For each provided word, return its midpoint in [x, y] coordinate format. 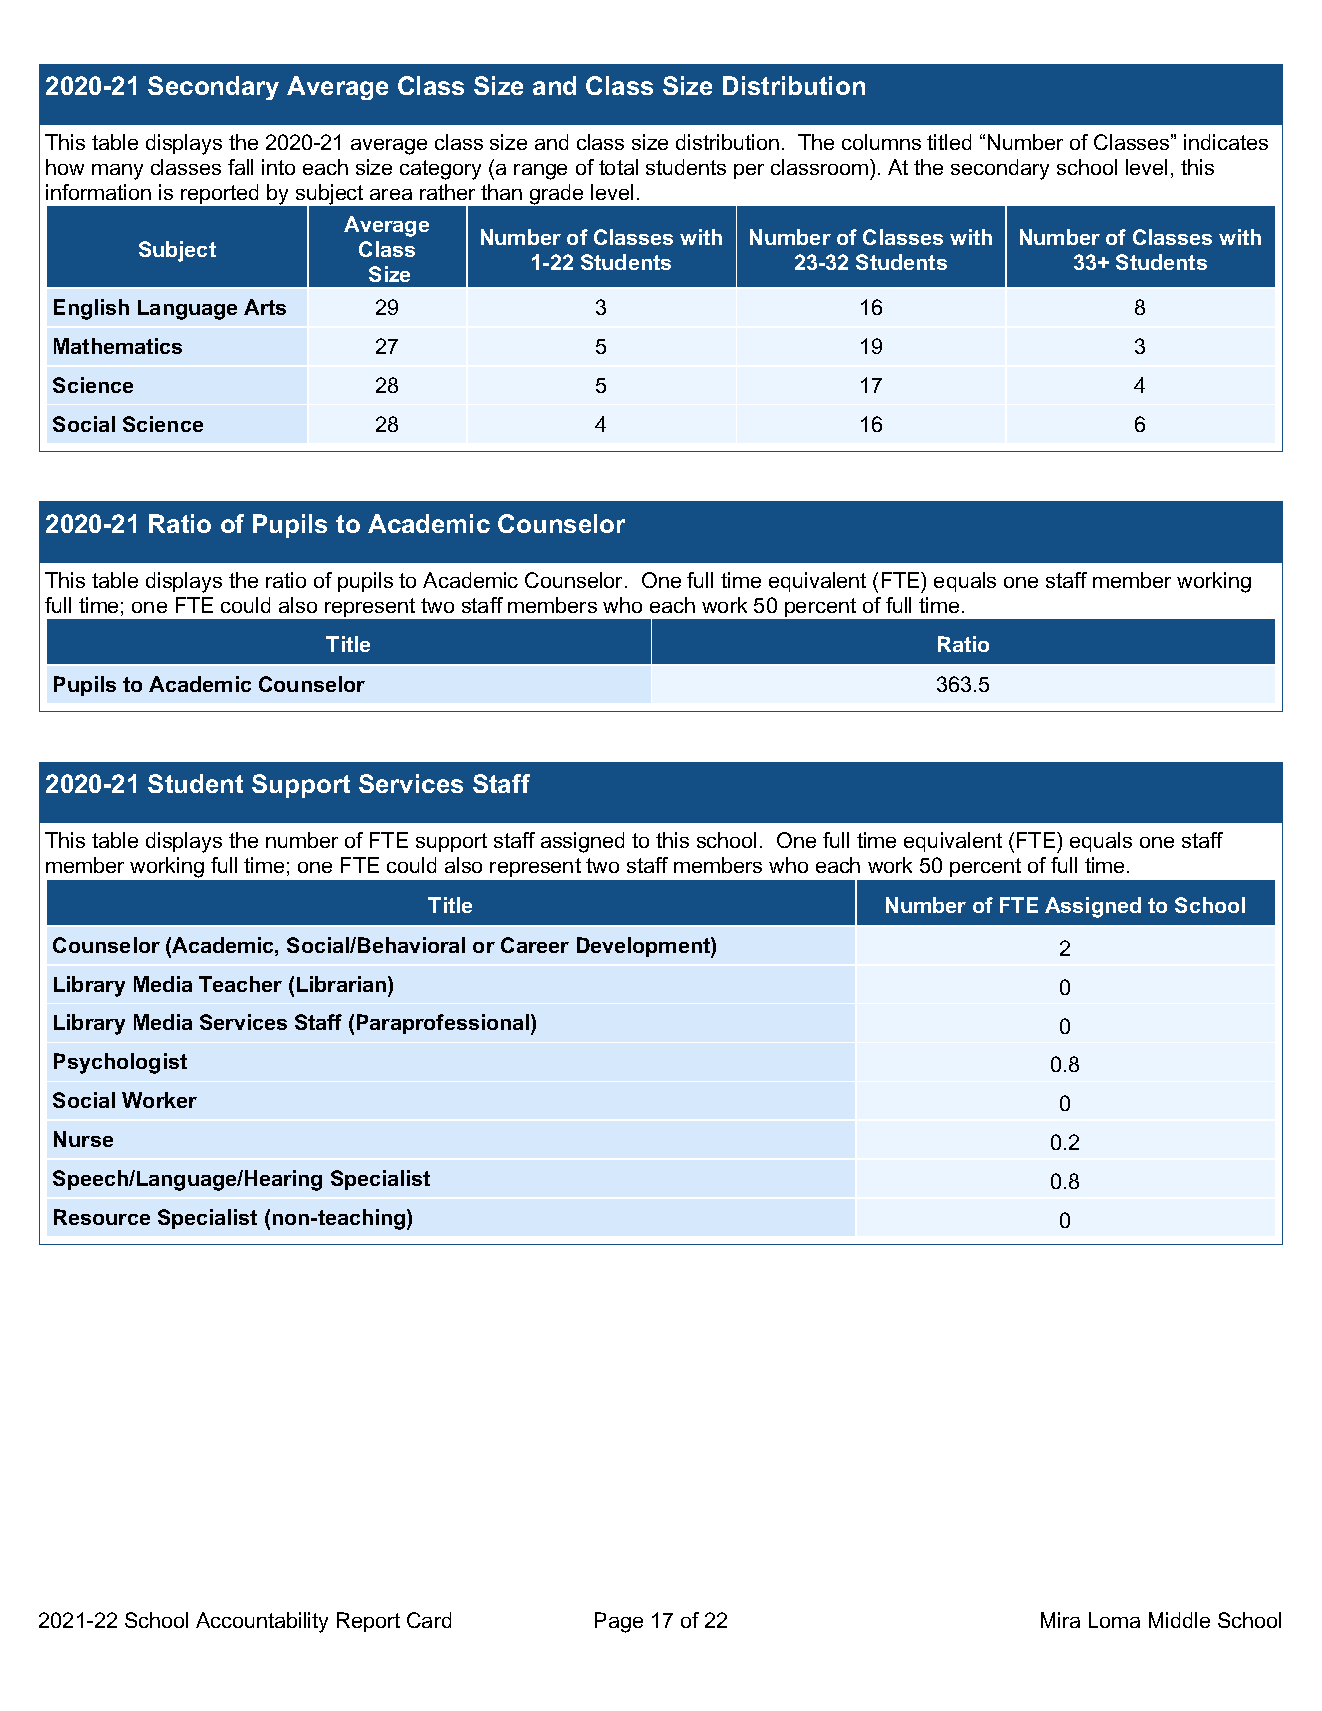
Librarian [343, 984]
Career [535, 945]
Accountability [262, 1622]
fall [240, 167]
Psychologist [120, 1063]
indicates [1226, 142]
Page [619, 1622]
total [618, 167]
